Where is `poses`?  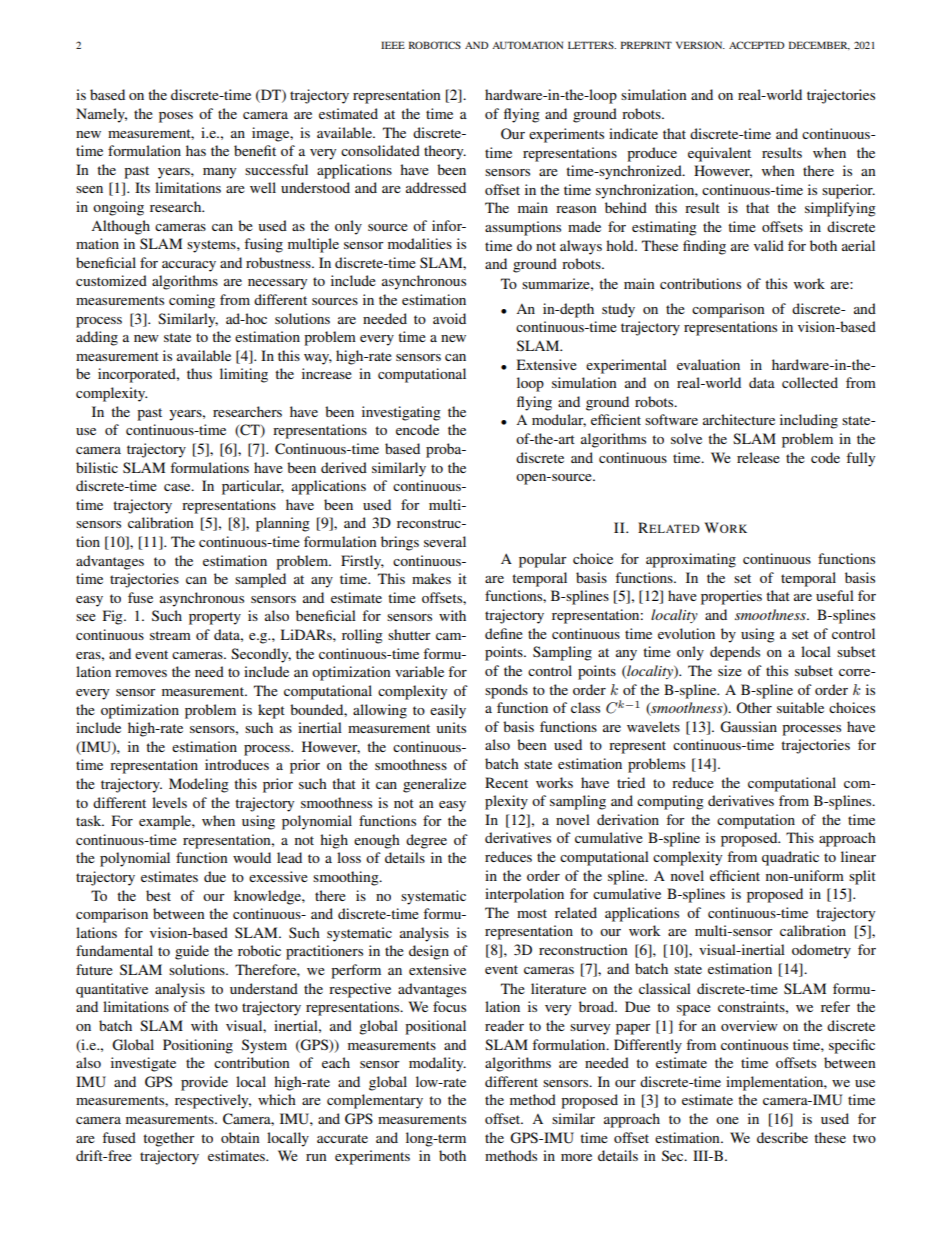 poses is located at coordinates (176, 117).
